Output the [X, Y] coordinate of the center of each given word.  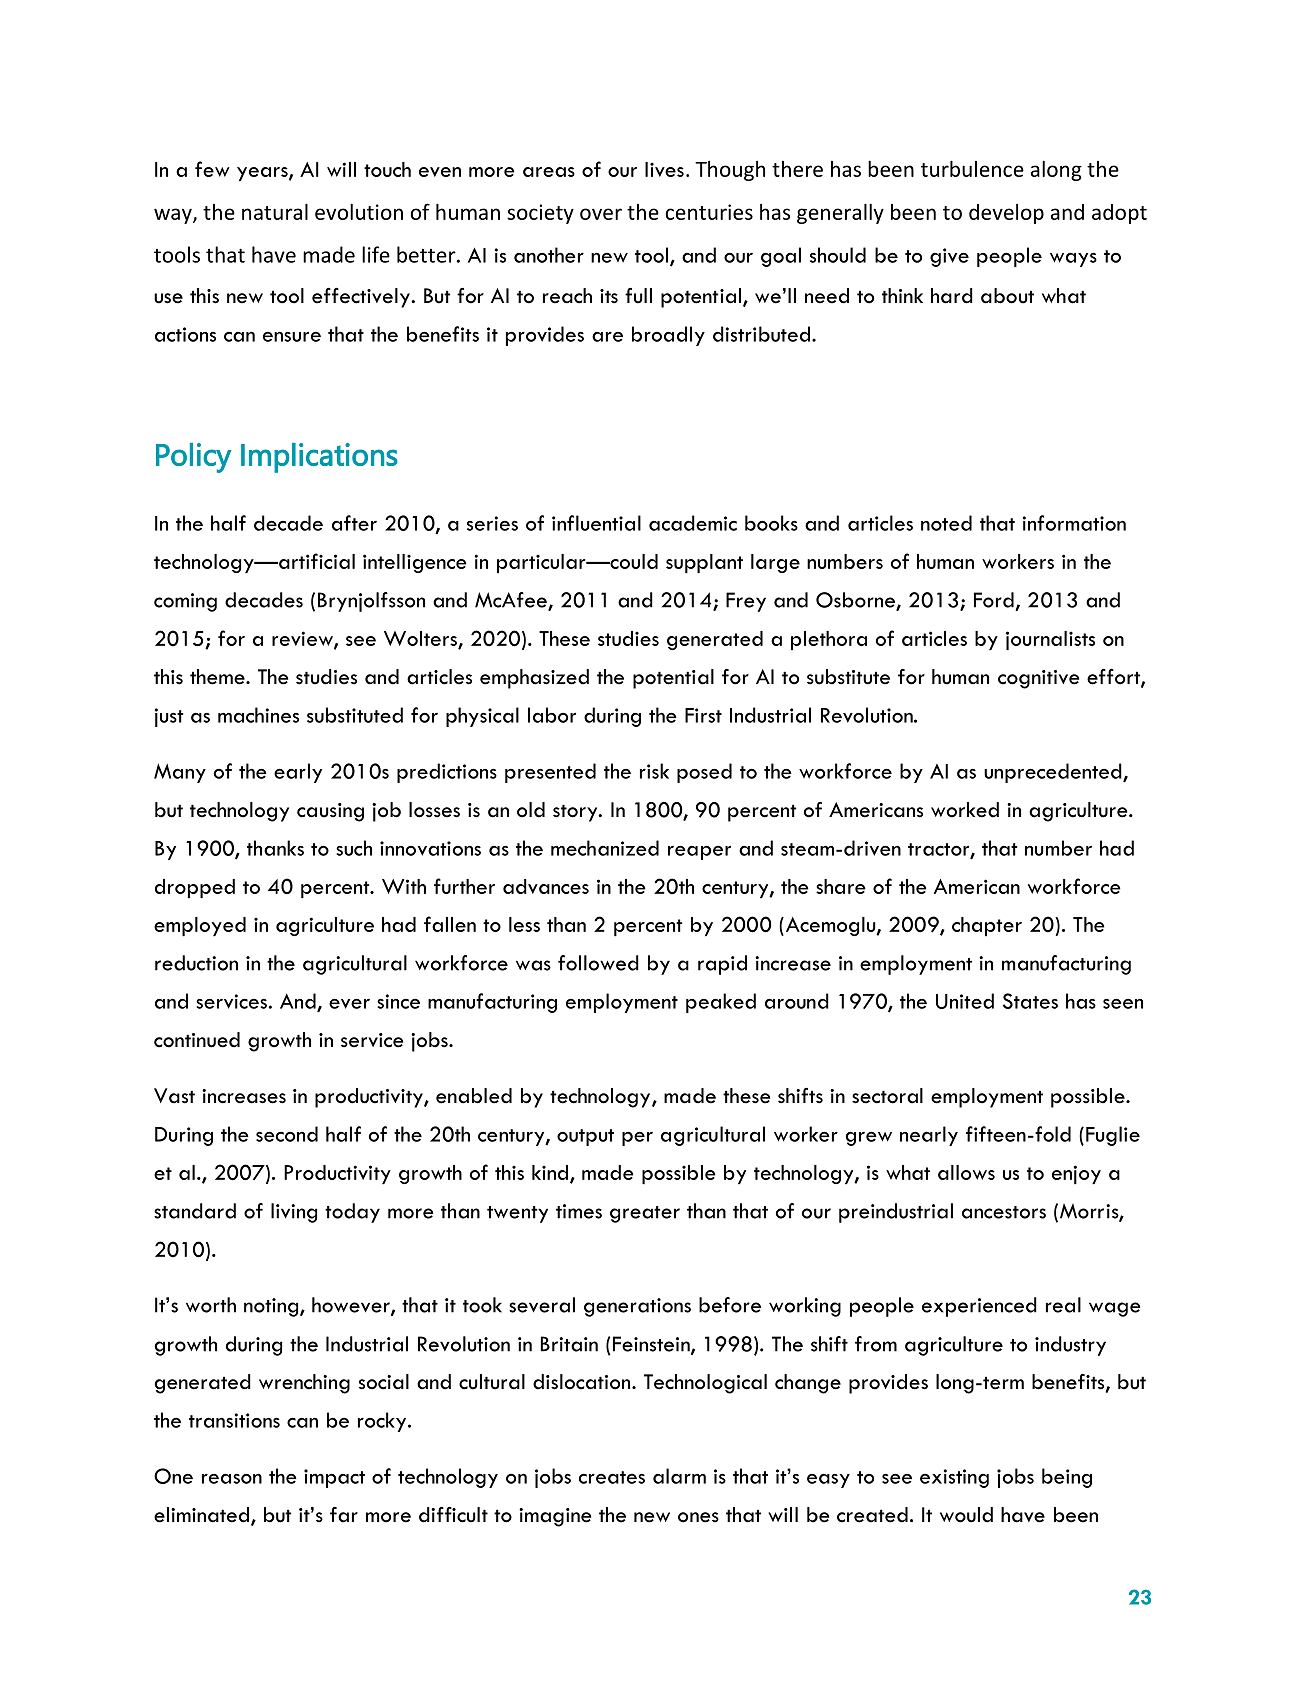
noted [946, 523]
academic [693, 523]
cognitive [1038, 679]
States [1030, 1001]
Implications [319, 458]
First [703, 715]
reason [232, 1478]
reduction [196, 963]
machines [258, 715]
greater [645, 1214]
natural [275, 211]
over [601, 214]
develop [1006, 214]
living [294, 1213]
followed [598, 963]
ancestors [1004, 1212]
